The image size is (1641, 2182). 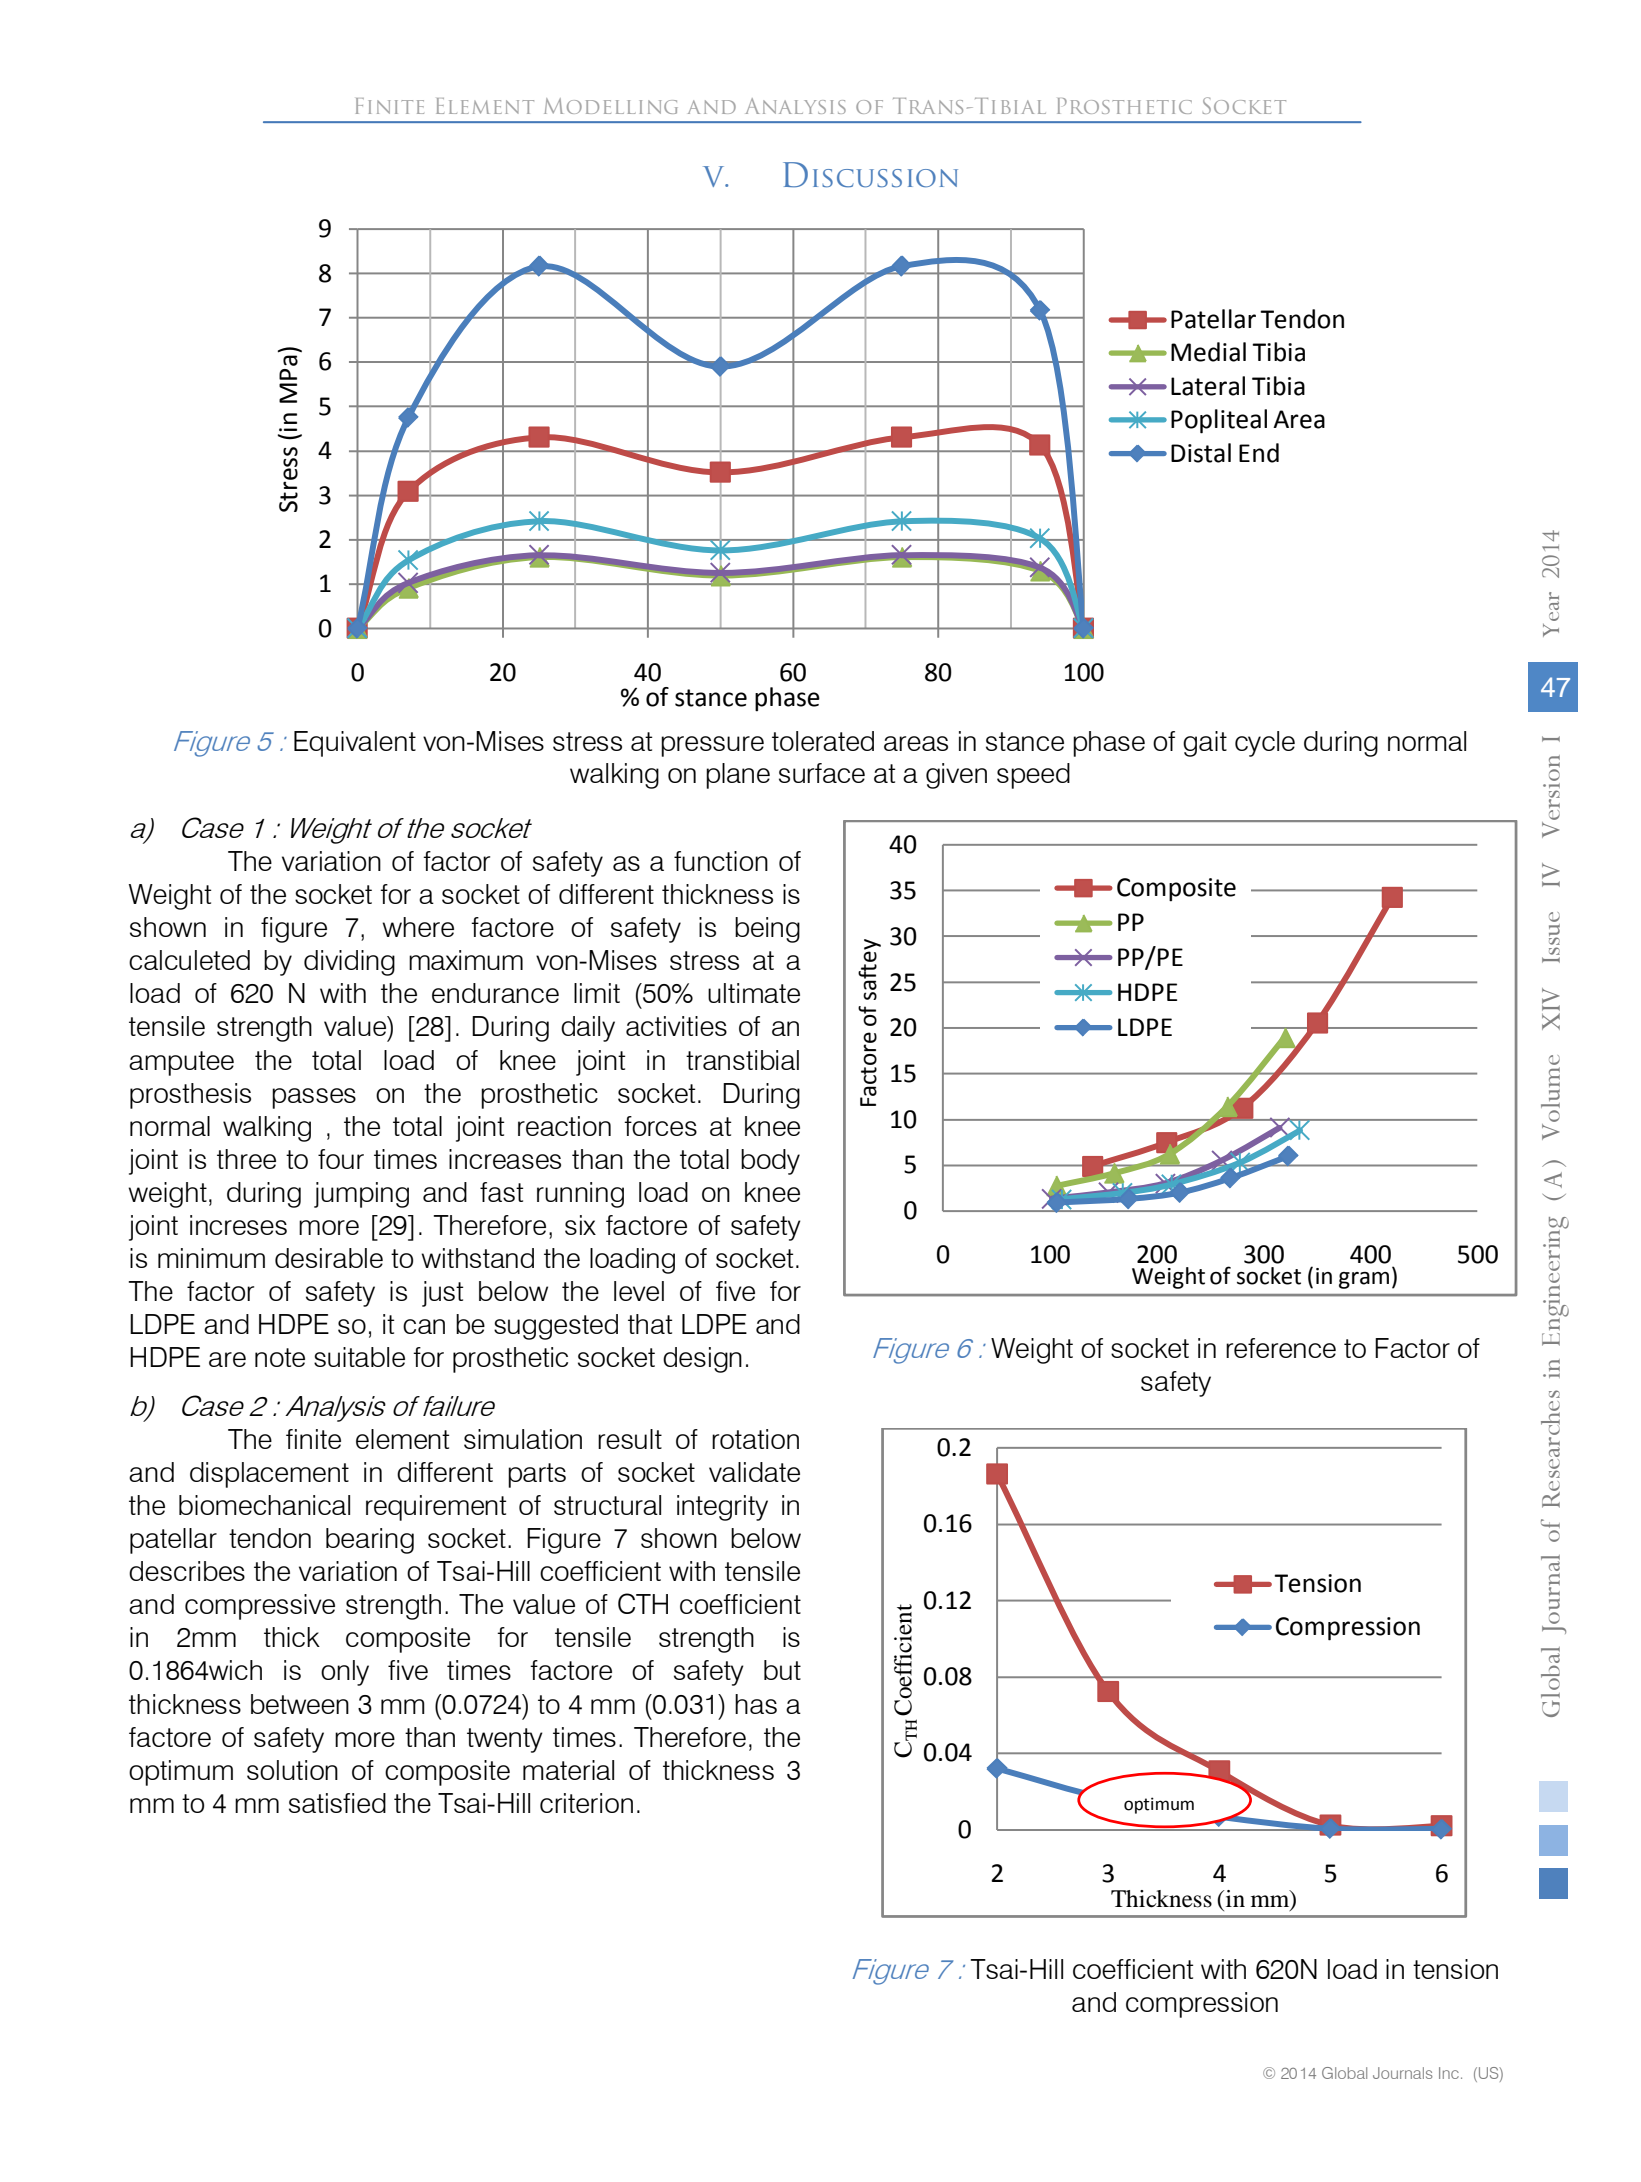 What do you see at coordinates (611, 106) in the screenshot?
I see `Modelling` at bounding box center [611, 106].
